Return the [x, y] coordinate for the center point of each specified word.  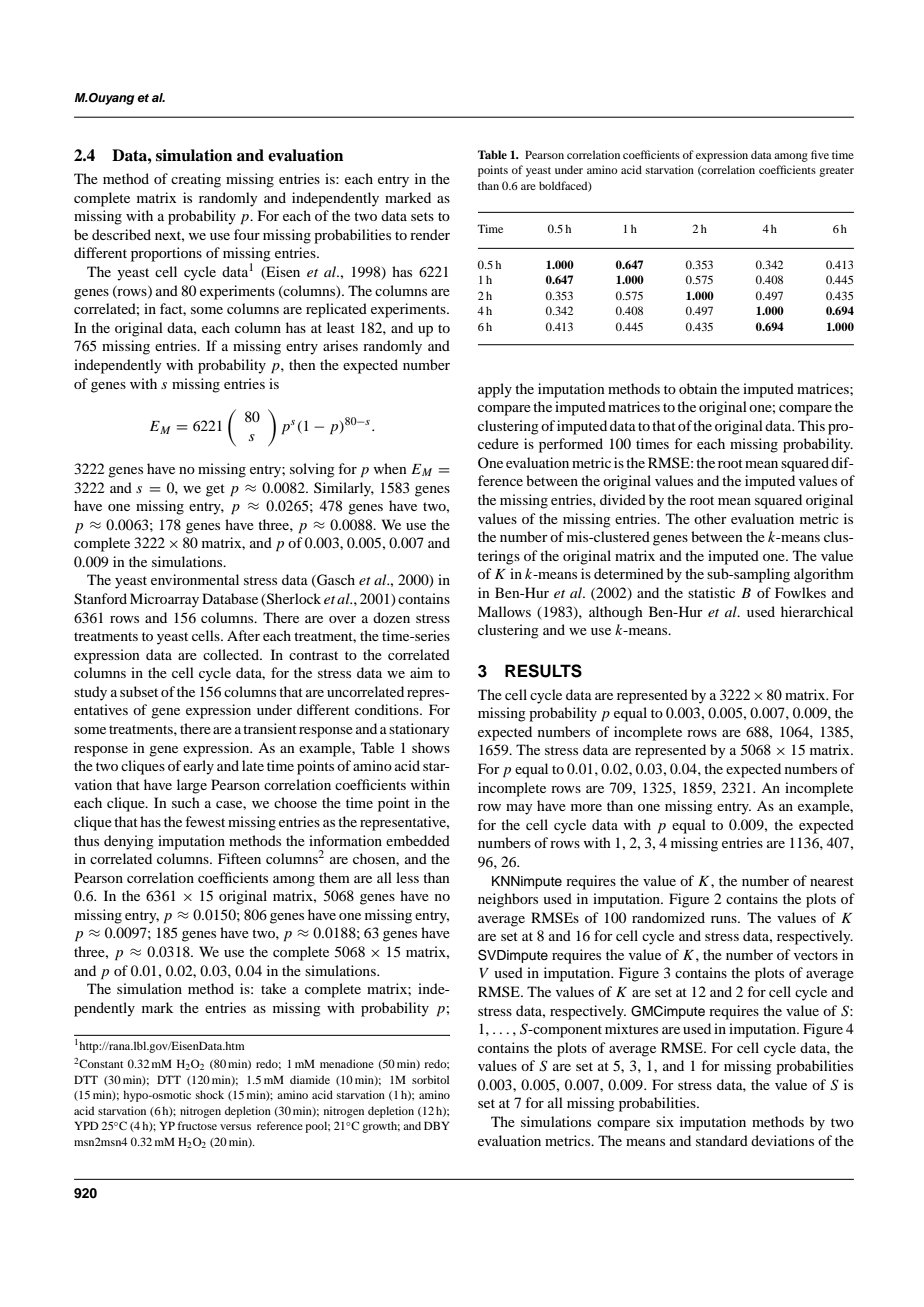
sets [422, 216]
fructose [197, 1125]
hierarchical [817, 611]
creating [196, 180]
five [820, 154]
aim [421, 672]
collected [232, 654]
